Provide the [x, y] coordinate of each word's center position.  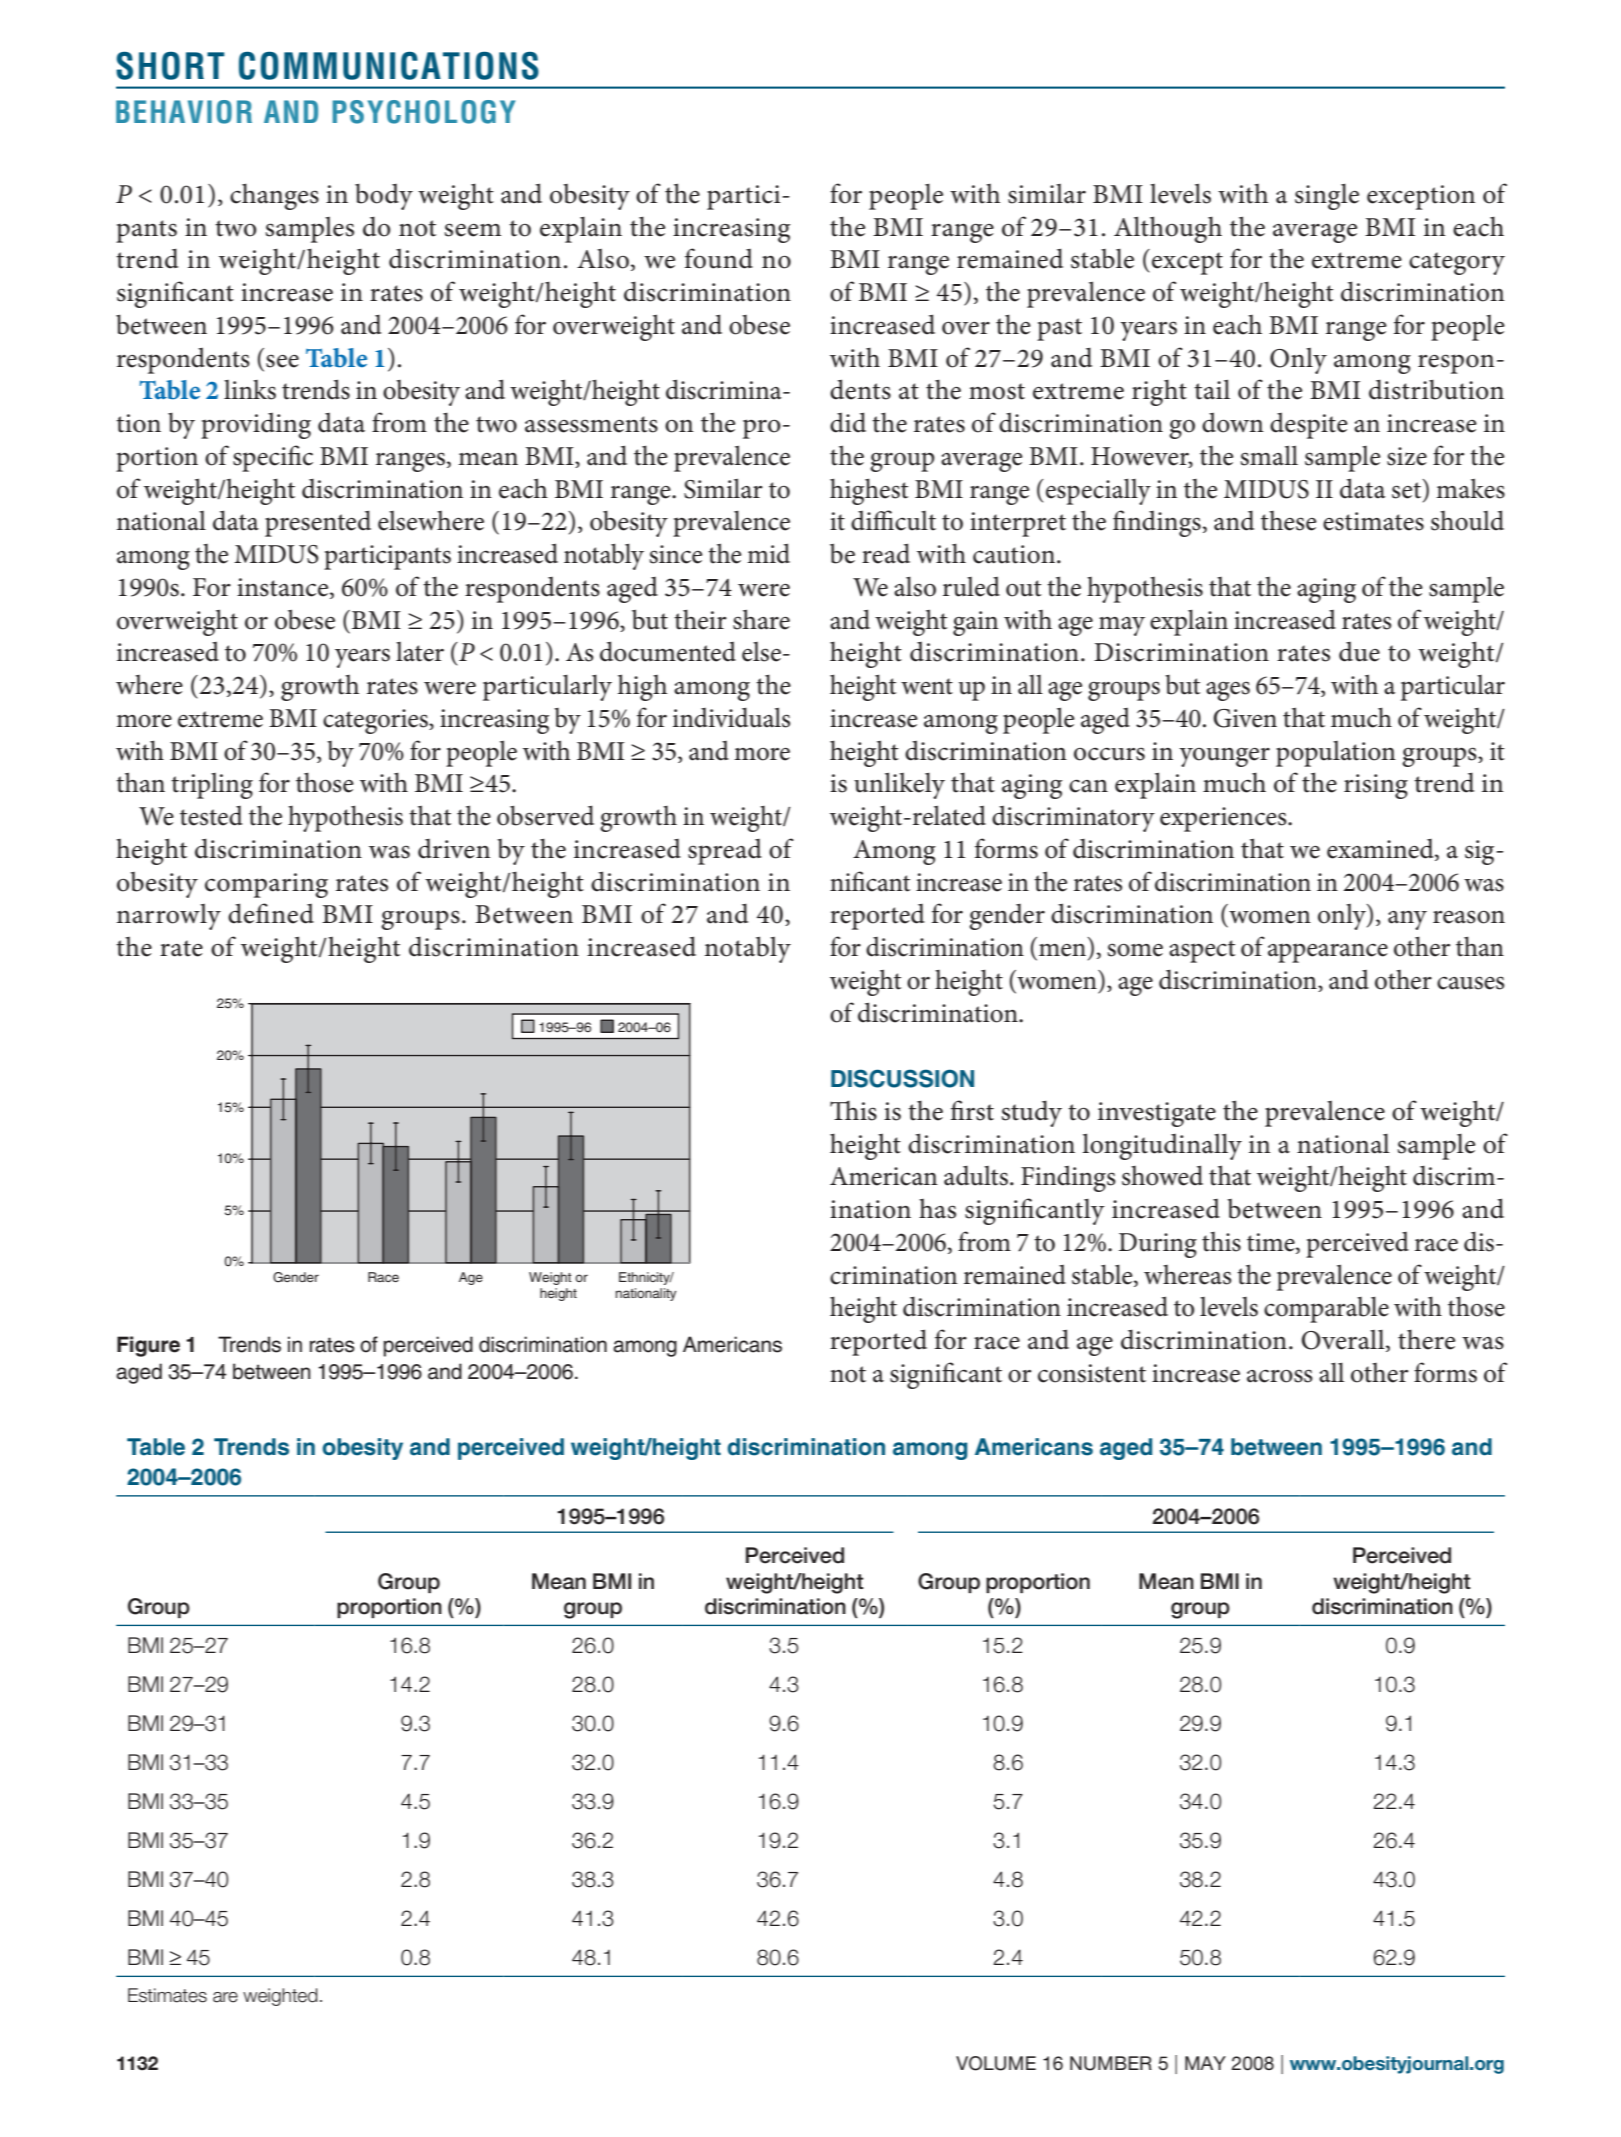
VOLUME [996, 2063]
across [1280, 1376]
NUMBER [1111, 2063]
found [719, 258]
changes [274, 196]
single [1327, 197]
